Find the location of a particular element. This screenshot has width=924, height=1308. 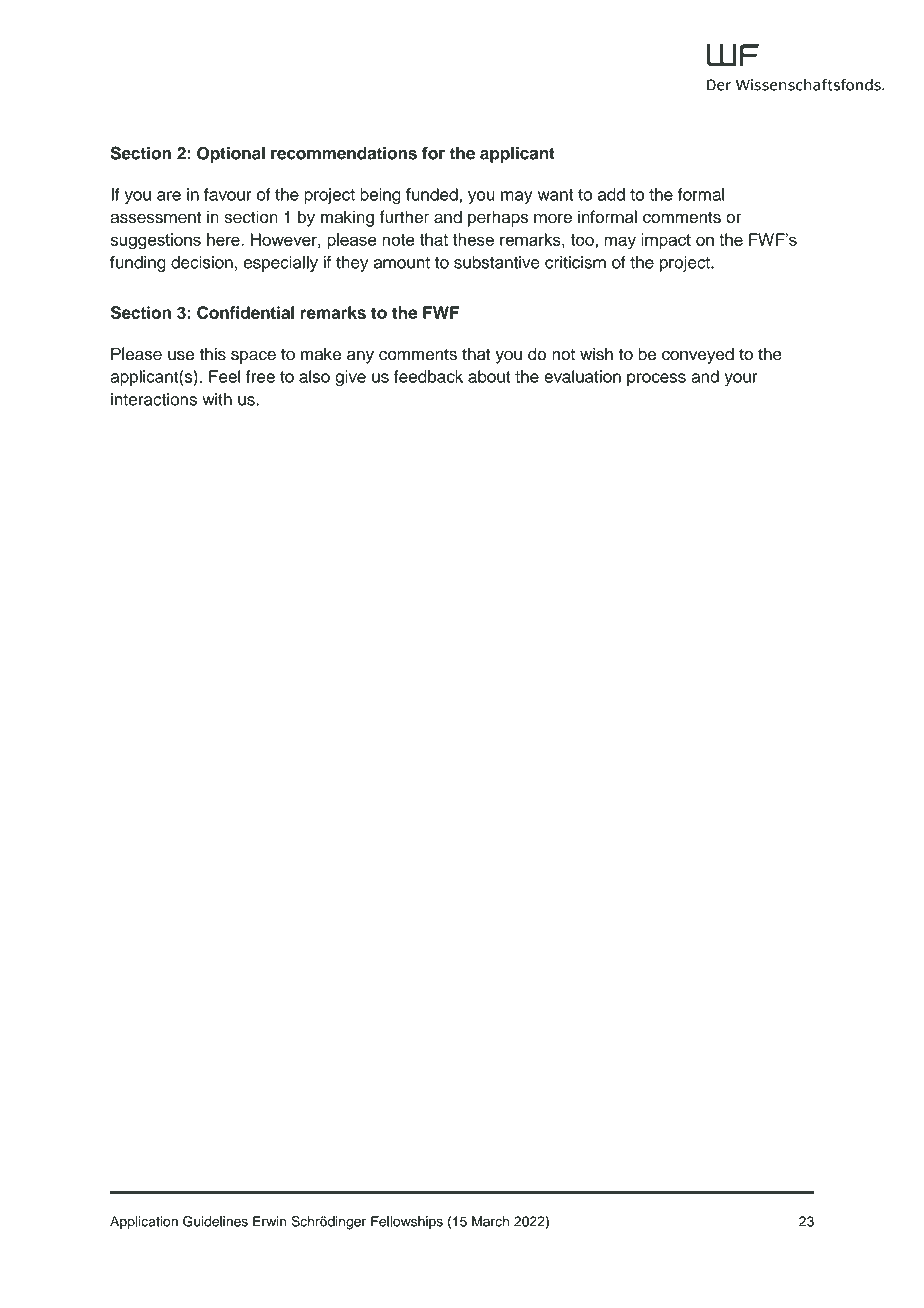

give is located at coordinates (350, 378).
